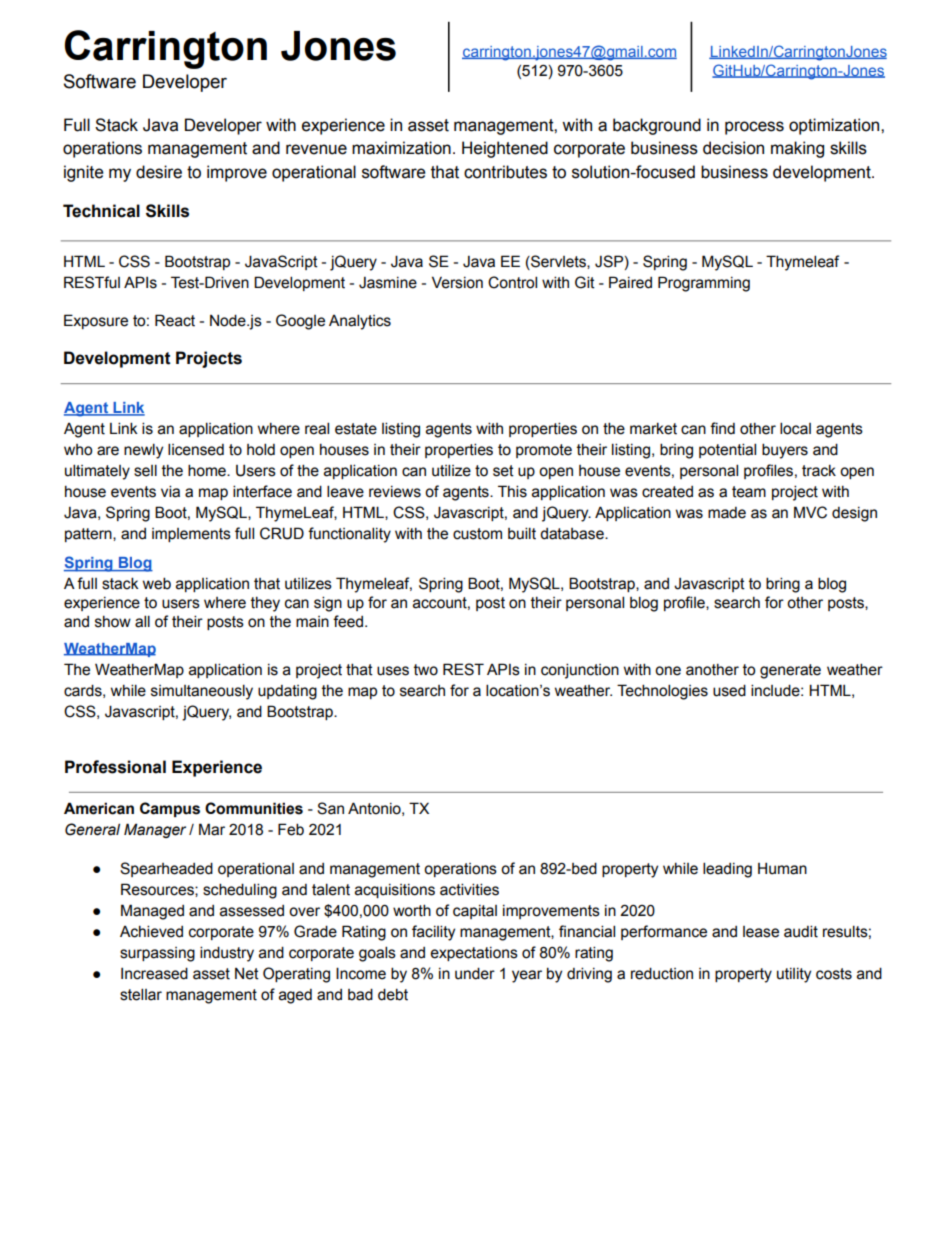  What do you see at coordinates (727, 513) in the document?
I see `made` at bounding box center [727, 513].
